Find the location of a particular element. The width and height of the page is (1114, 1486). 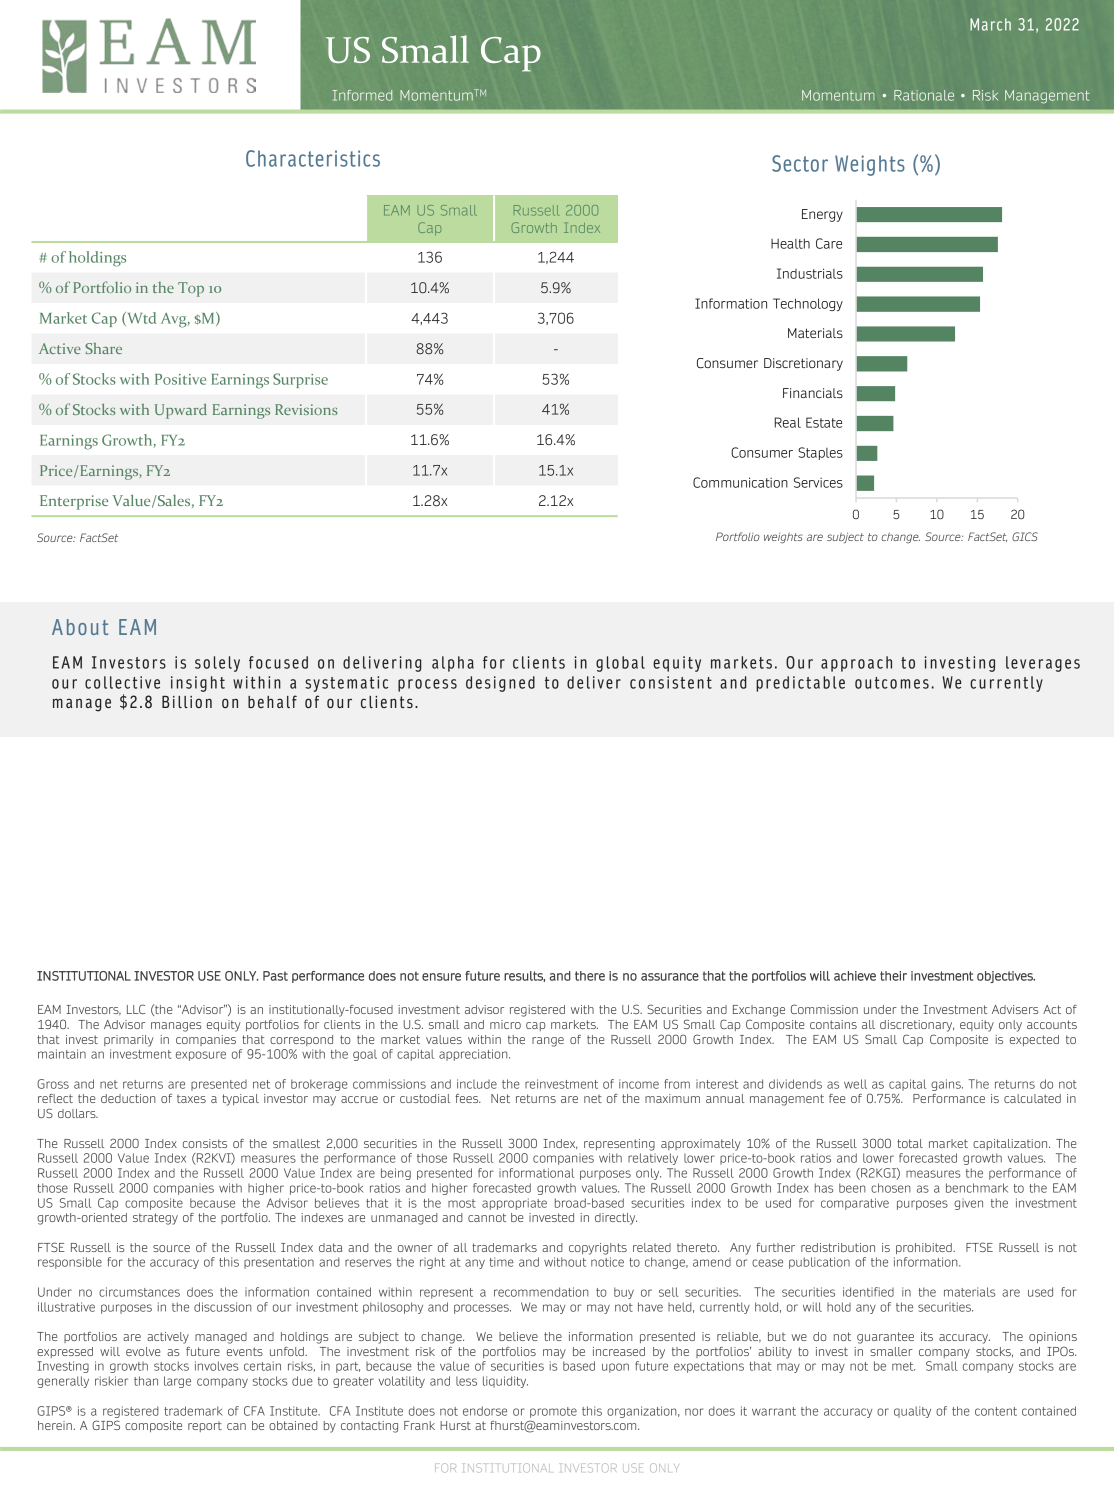

Communication is located at coordinates (740, 482).
